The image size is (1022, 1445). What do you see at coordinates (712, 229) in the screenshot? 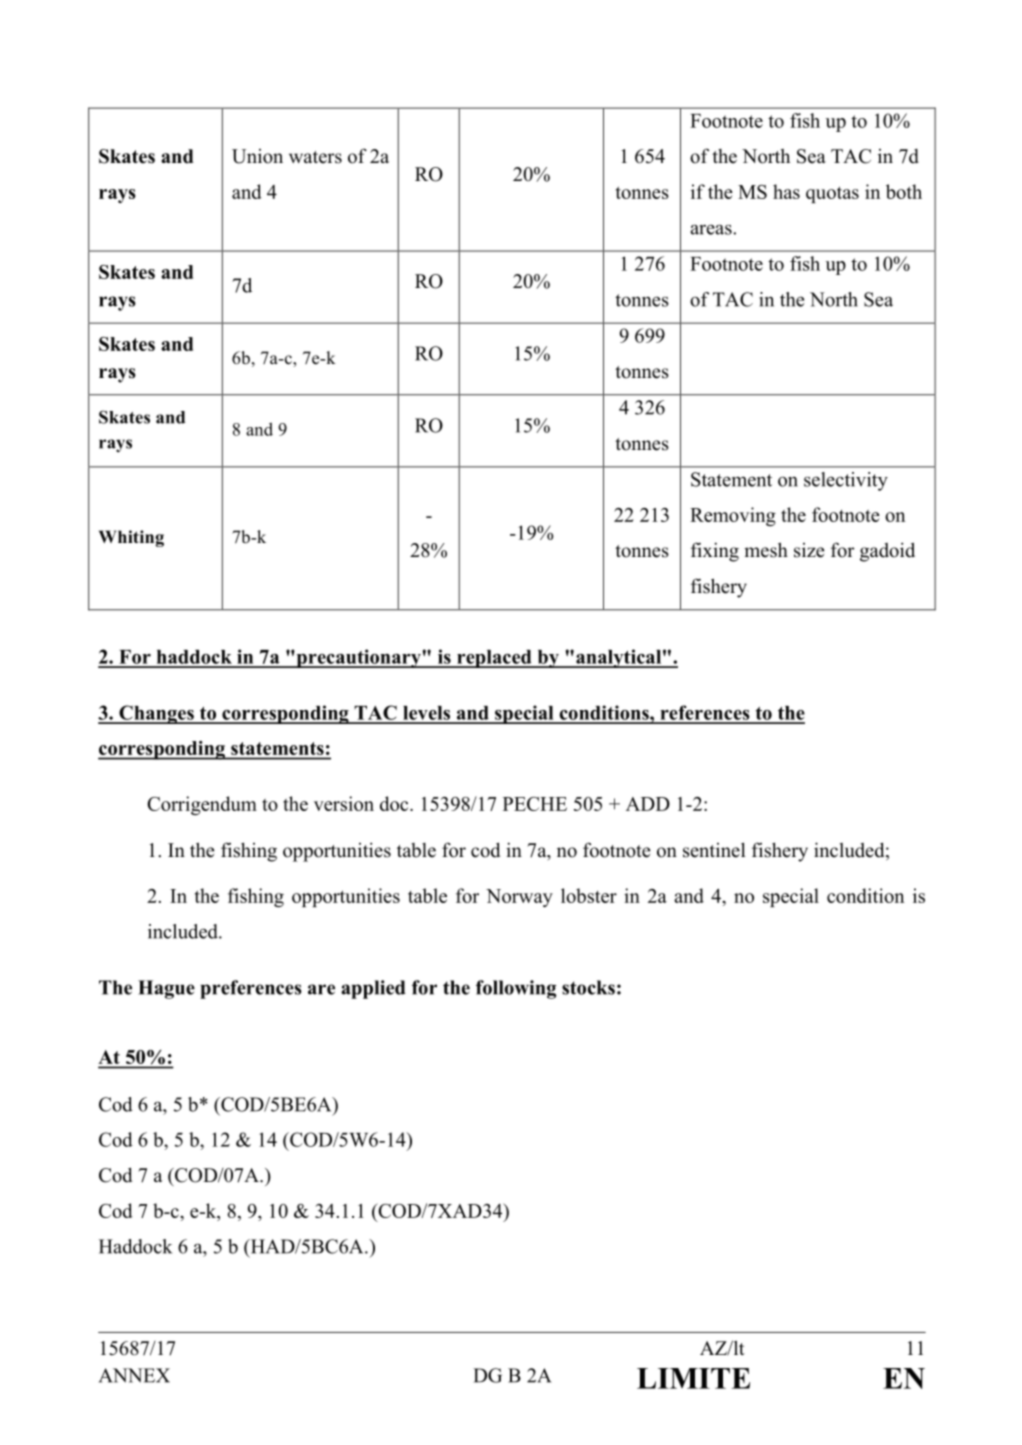
I see `areas` at bounding box center [712, 229].
